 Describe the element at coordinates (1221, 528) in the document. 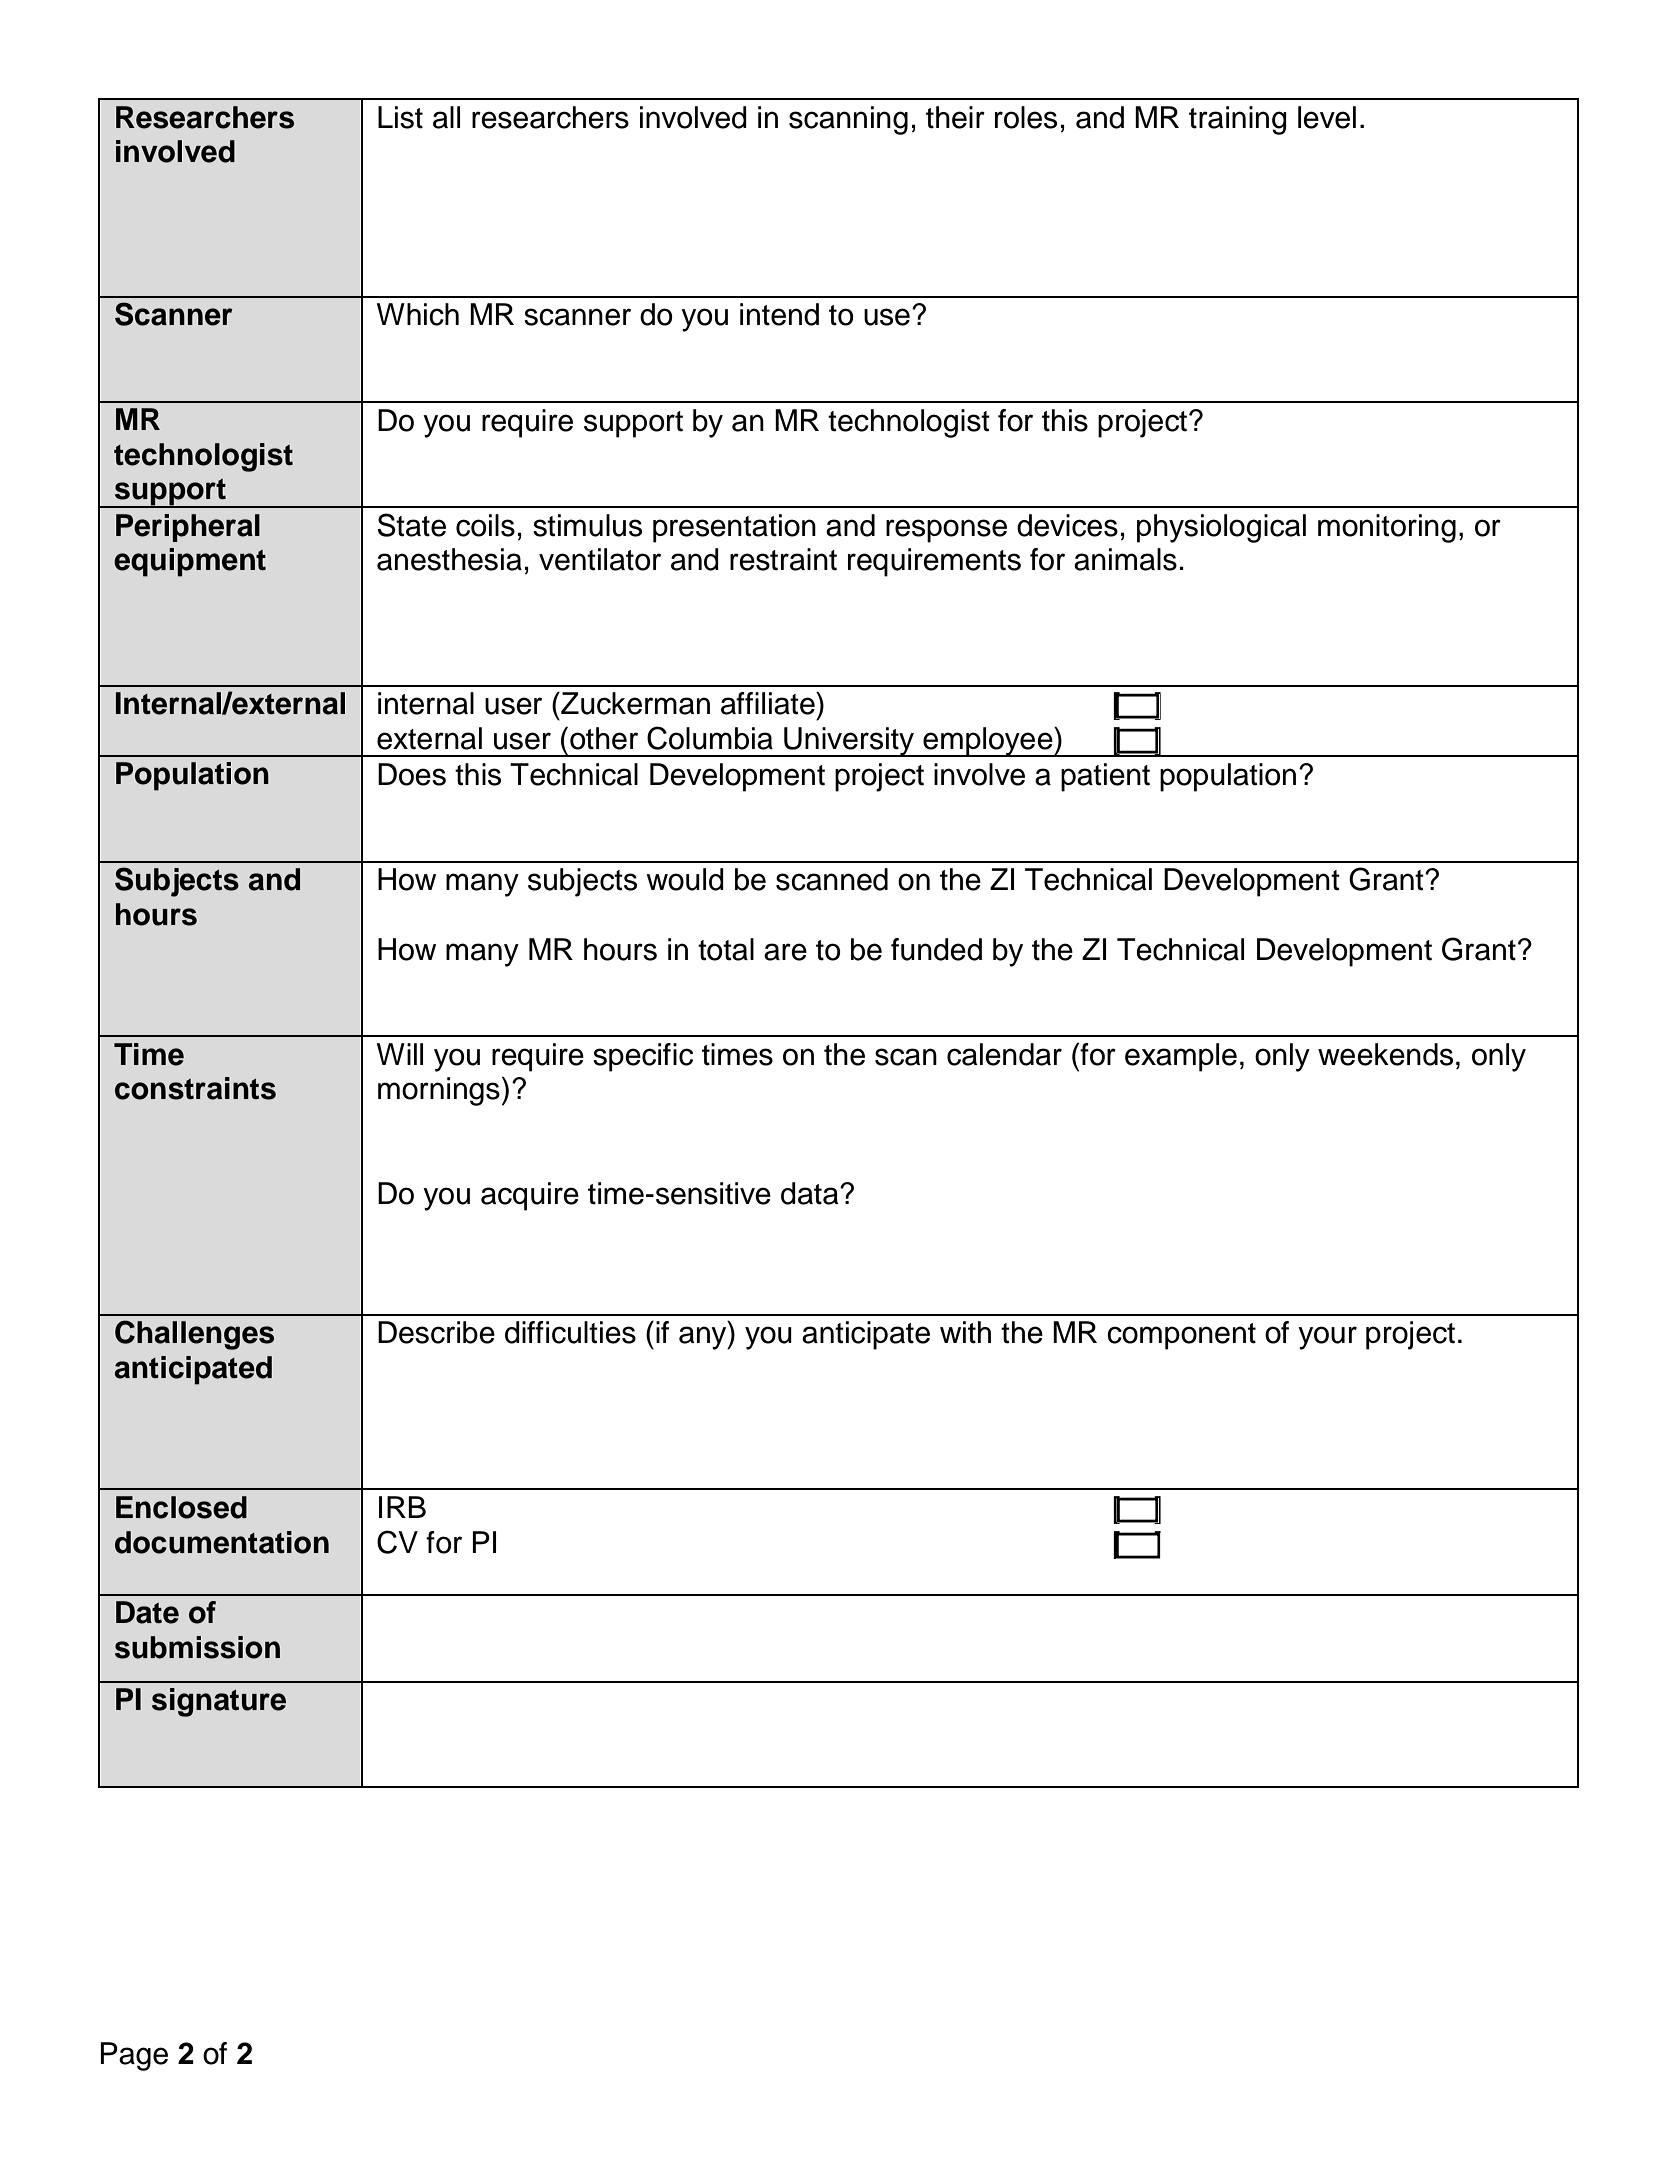

I see `physiological` at that location.
